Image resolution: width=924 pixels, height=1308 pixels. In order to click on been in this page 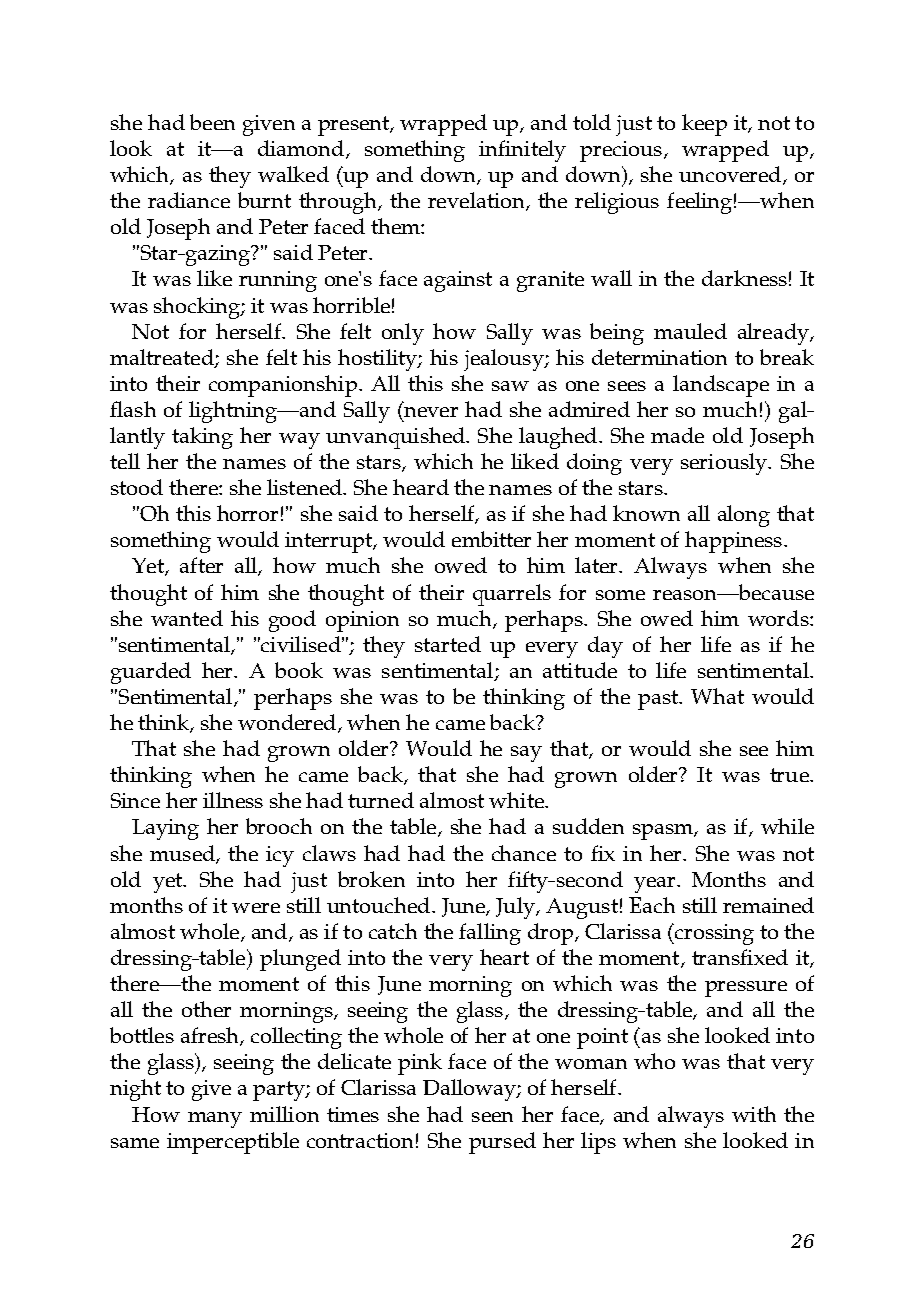, I will do `click(212, 122)`.
